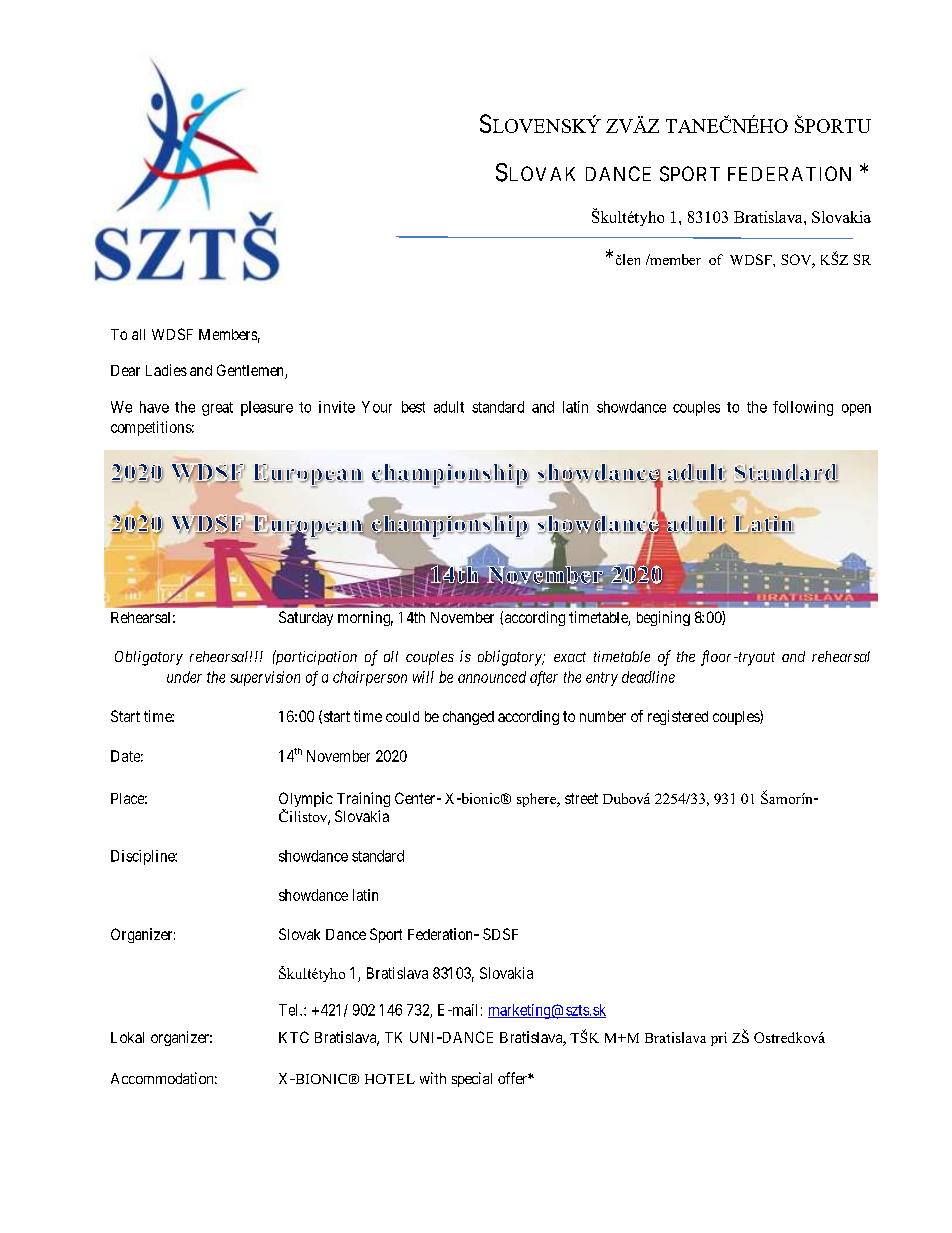  Describe the element at coordinates (127, 1037) in the screenshot. I see `Lokal` at that location.
